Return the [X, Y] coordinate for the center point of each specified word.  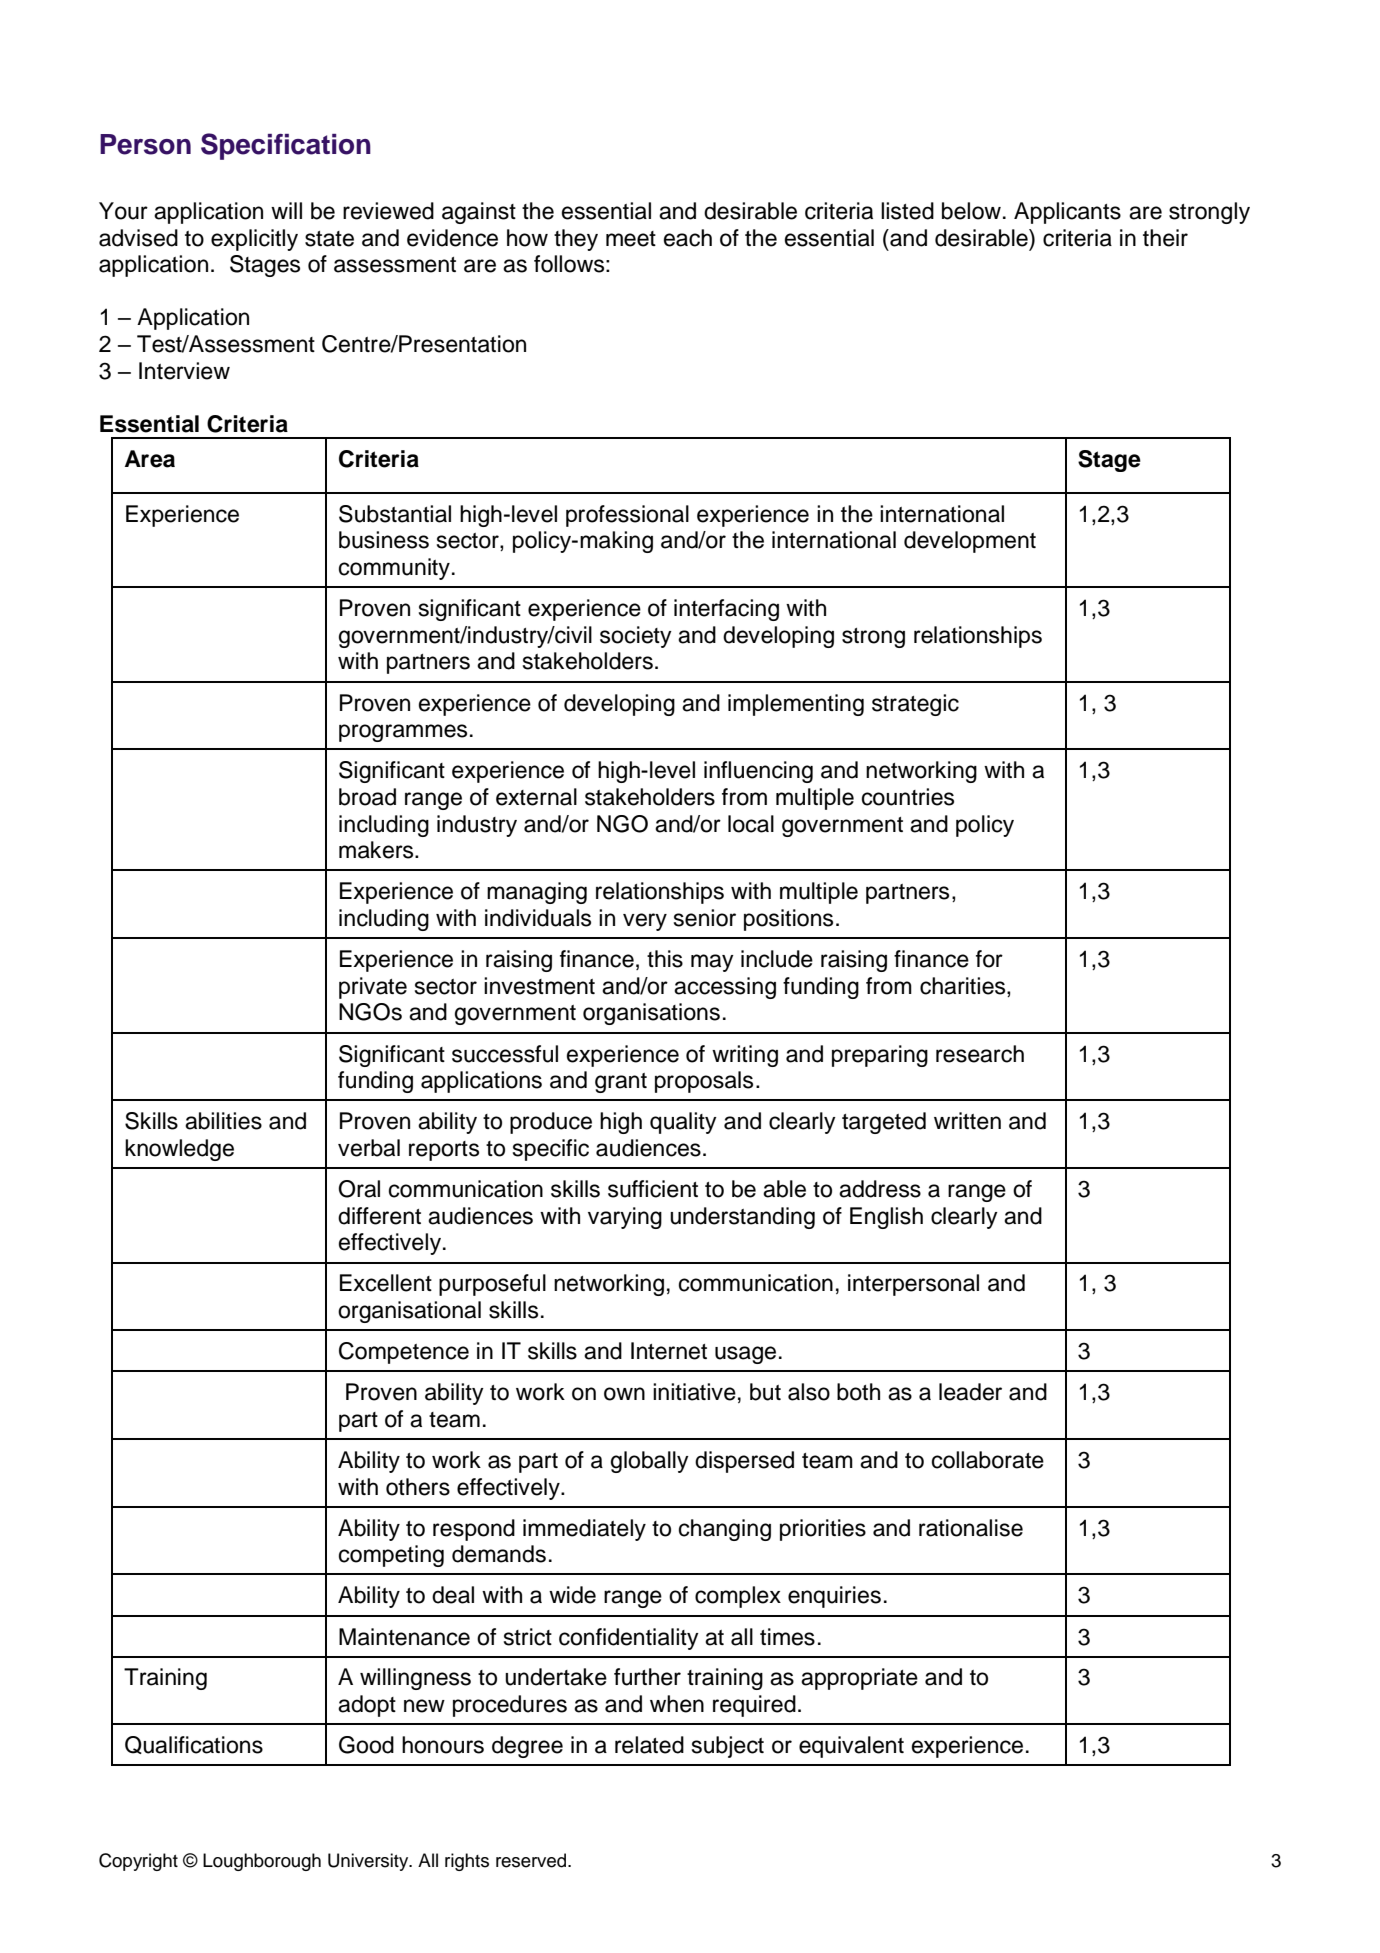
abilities [223, 1121]
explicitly [254, 240]
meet [631, 239]
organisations [651, 1014]
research [980, 1054]
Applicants [1067, 213]
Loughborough [262, 1862]
